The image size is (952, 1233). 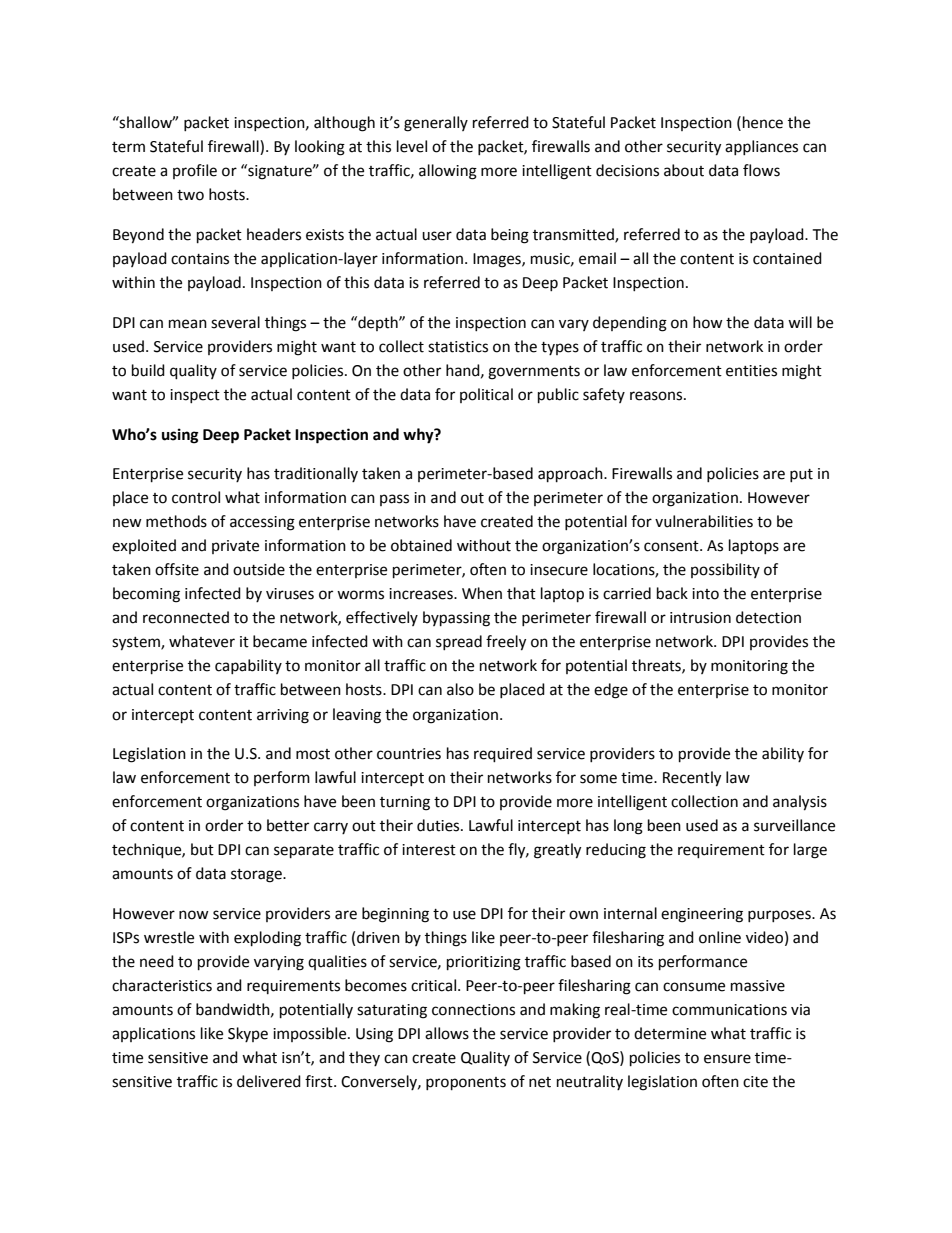 What do you see at coordinates (447, 1033) in the image?
I see `allows` at bounding box center [447, 1033].
